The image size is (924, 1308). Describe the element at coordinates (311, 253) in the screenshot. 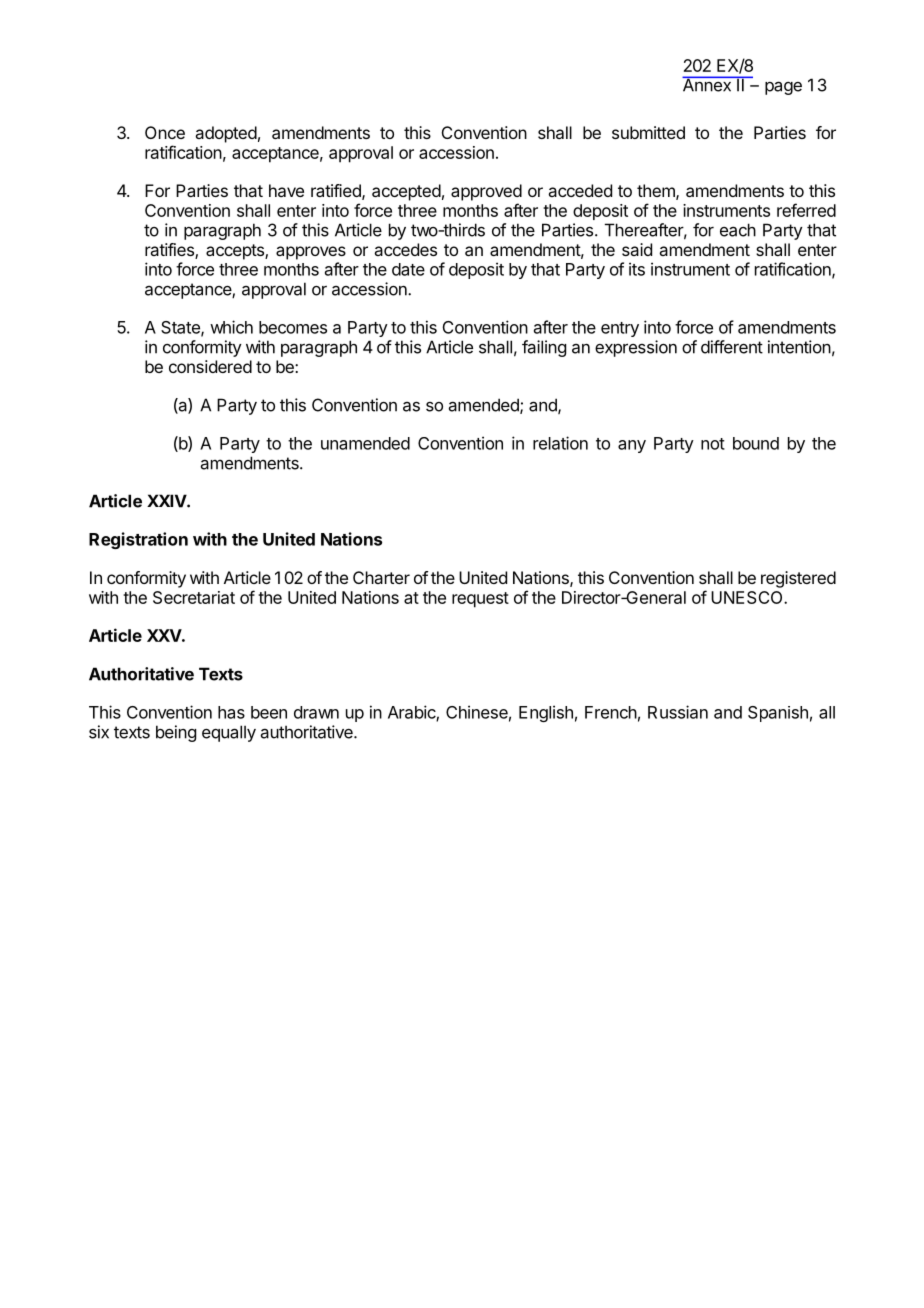

I see `approves` at that location.
